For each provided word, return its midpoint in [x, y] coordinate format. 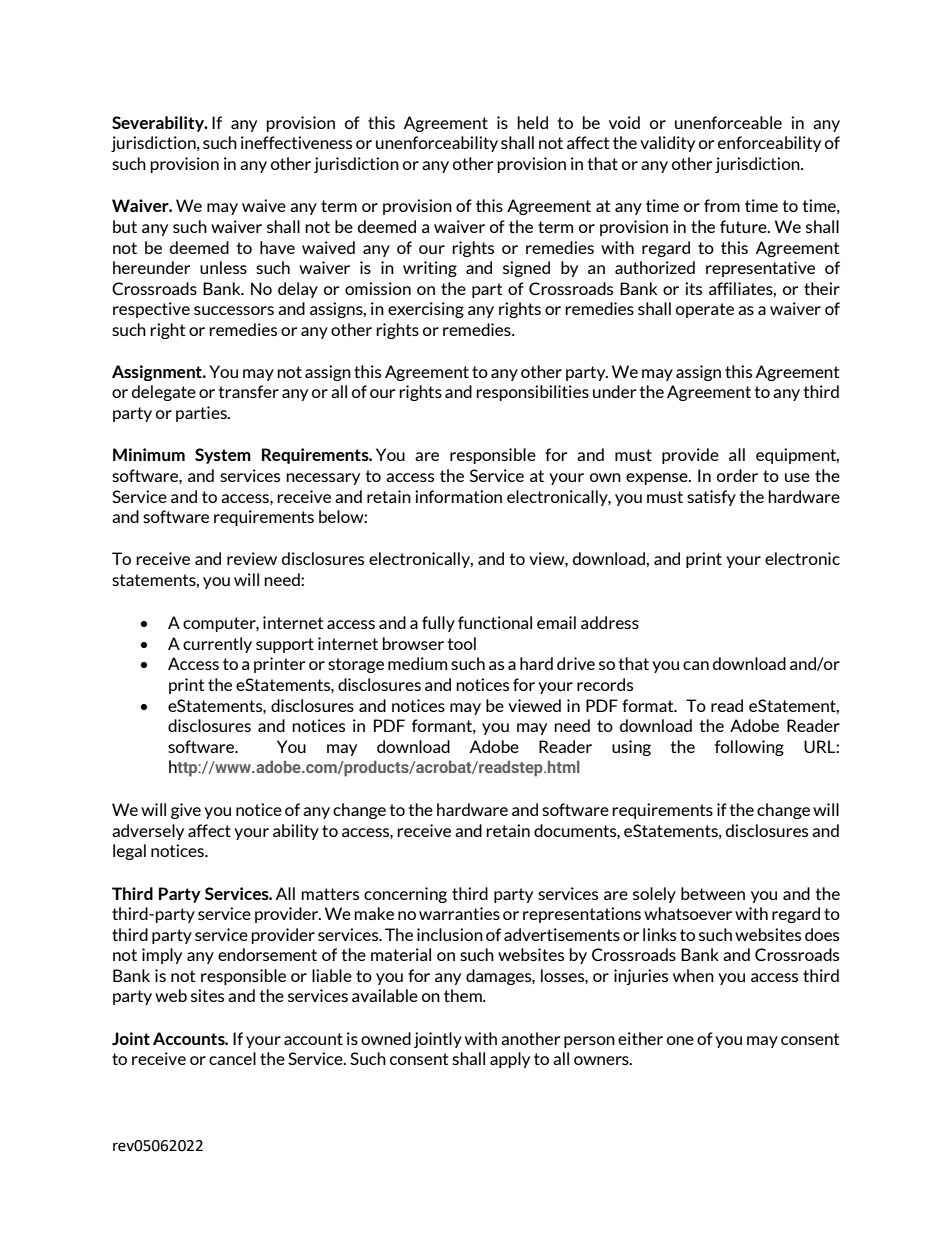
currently [217, 645]
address [610, 622]
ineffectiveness [296, 142]
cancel [232, 1058]
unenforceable [728, 122]
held [532, 122]
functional [495, 622]
